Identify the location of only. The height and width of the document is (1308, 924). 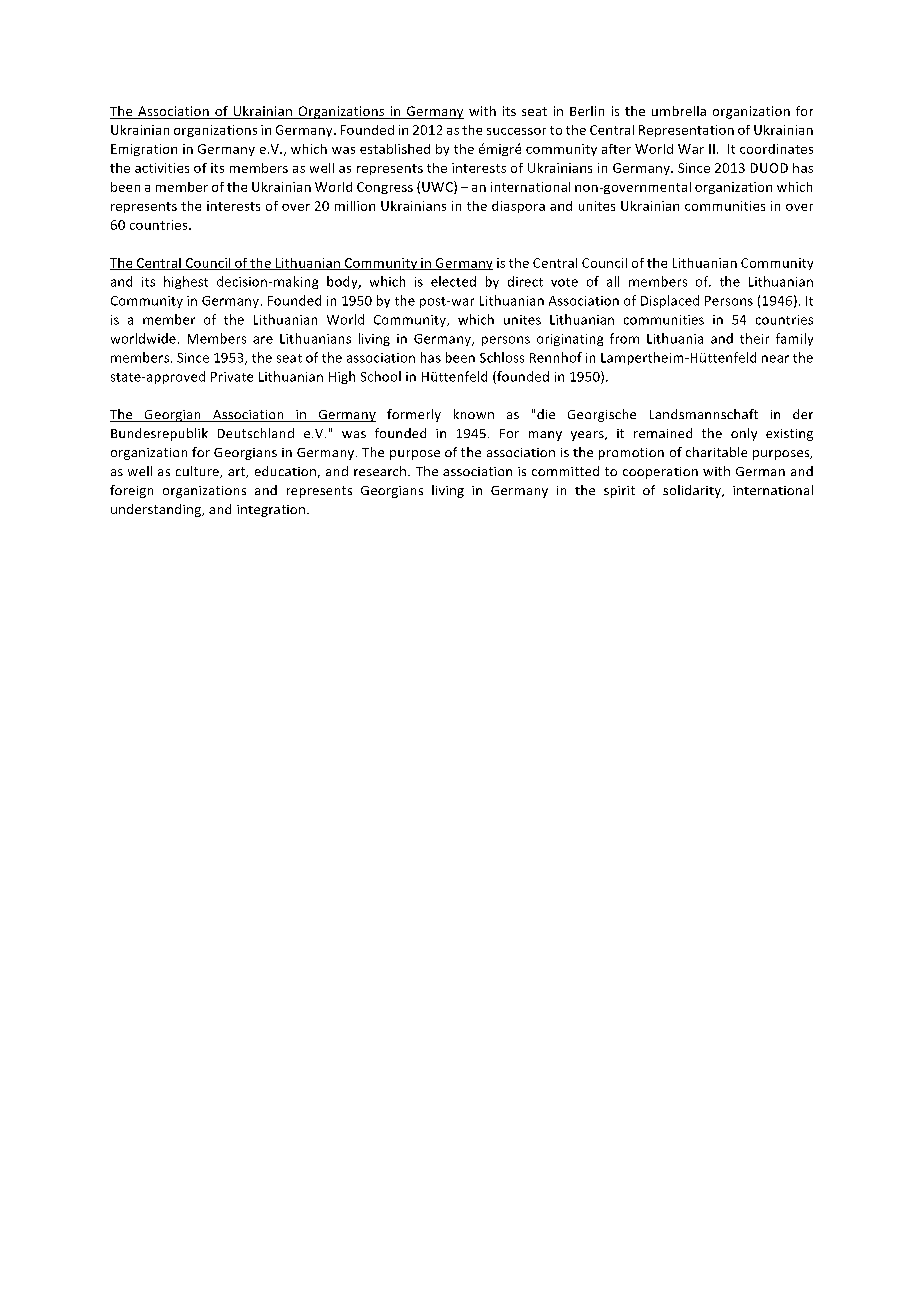
(744, 434).
